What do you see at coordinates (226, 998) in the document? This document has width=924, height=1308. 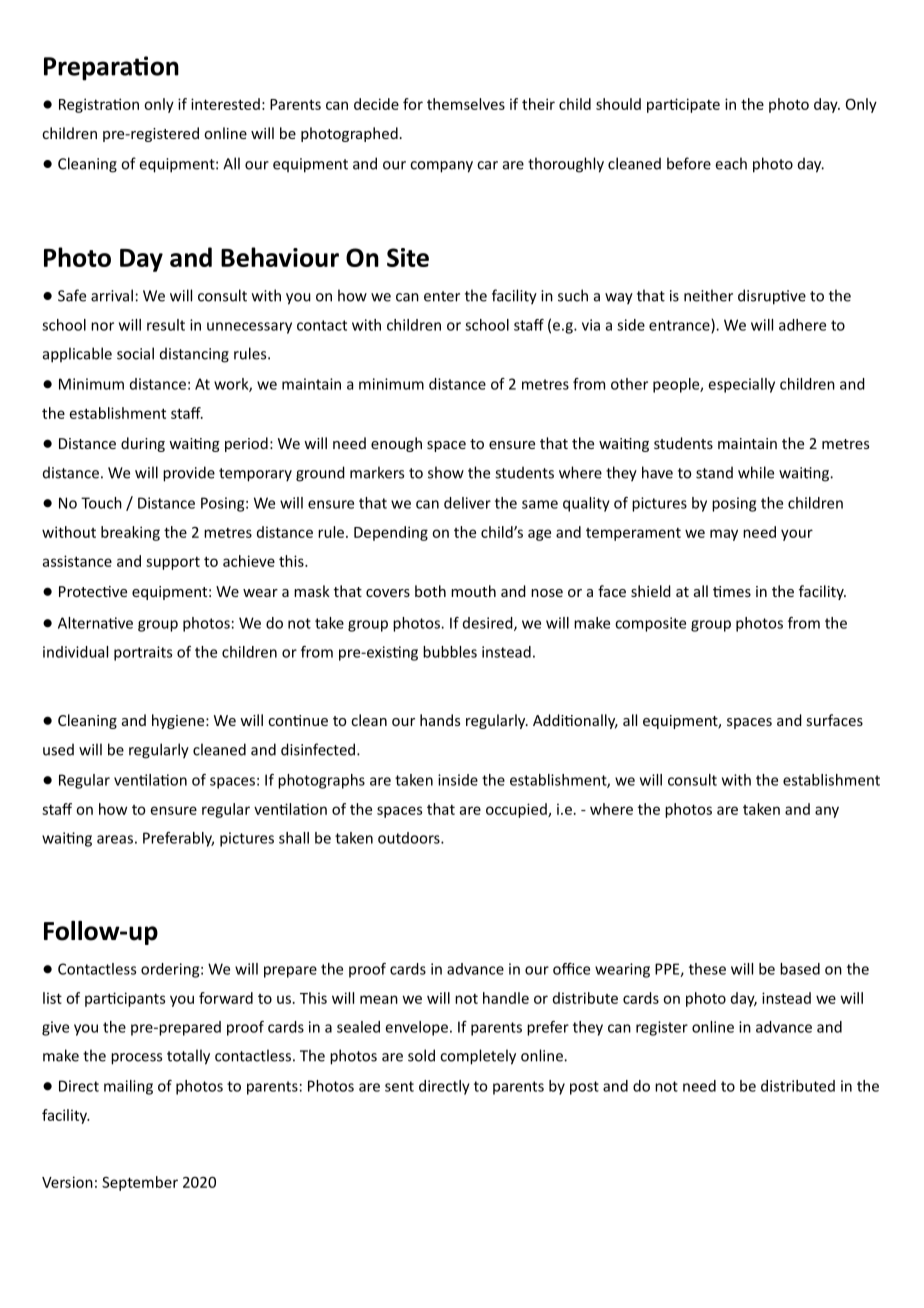 I see `forward` at bounding box center [226, 998].
